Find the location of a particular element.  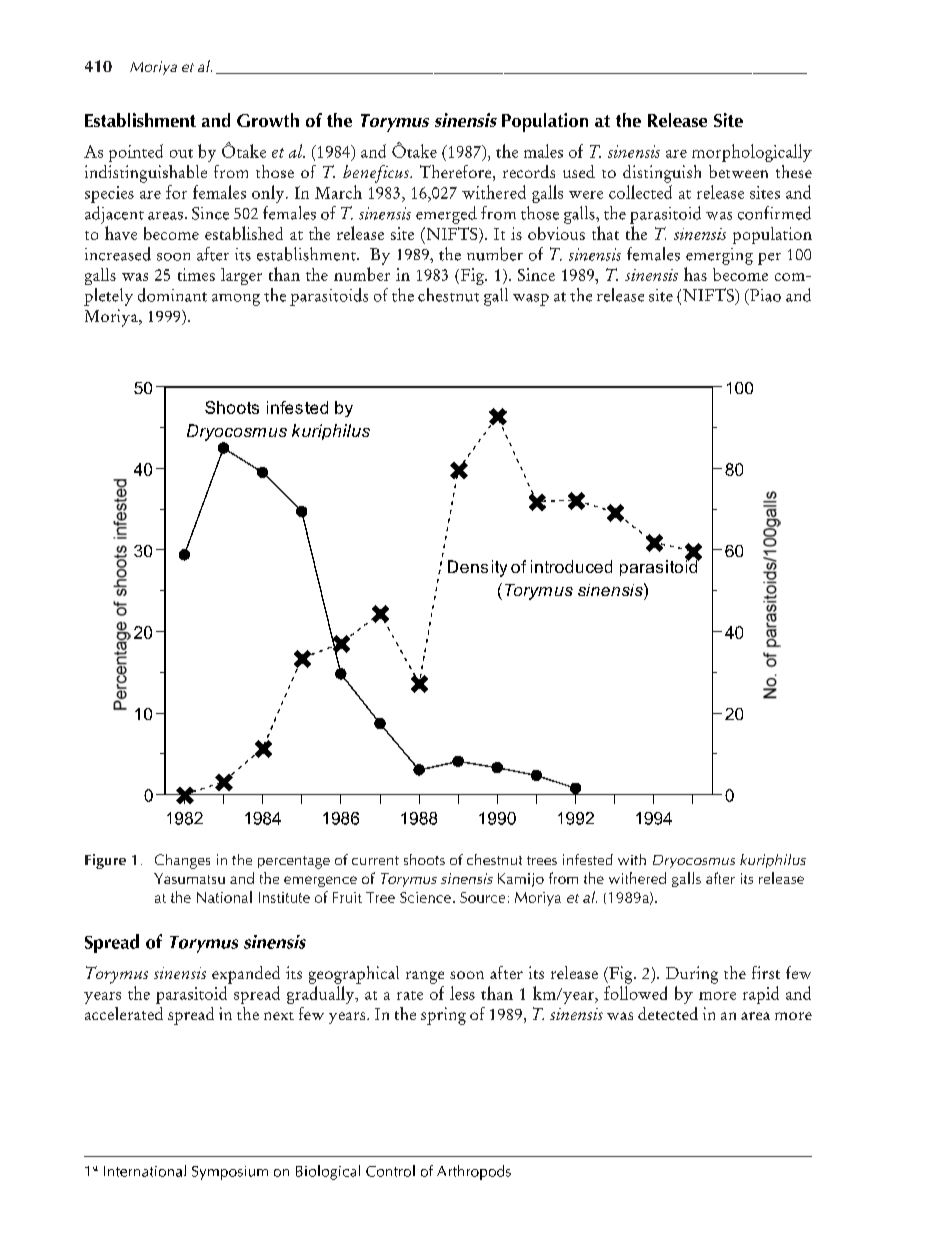

detected is located at coordinates (668, 1013).
